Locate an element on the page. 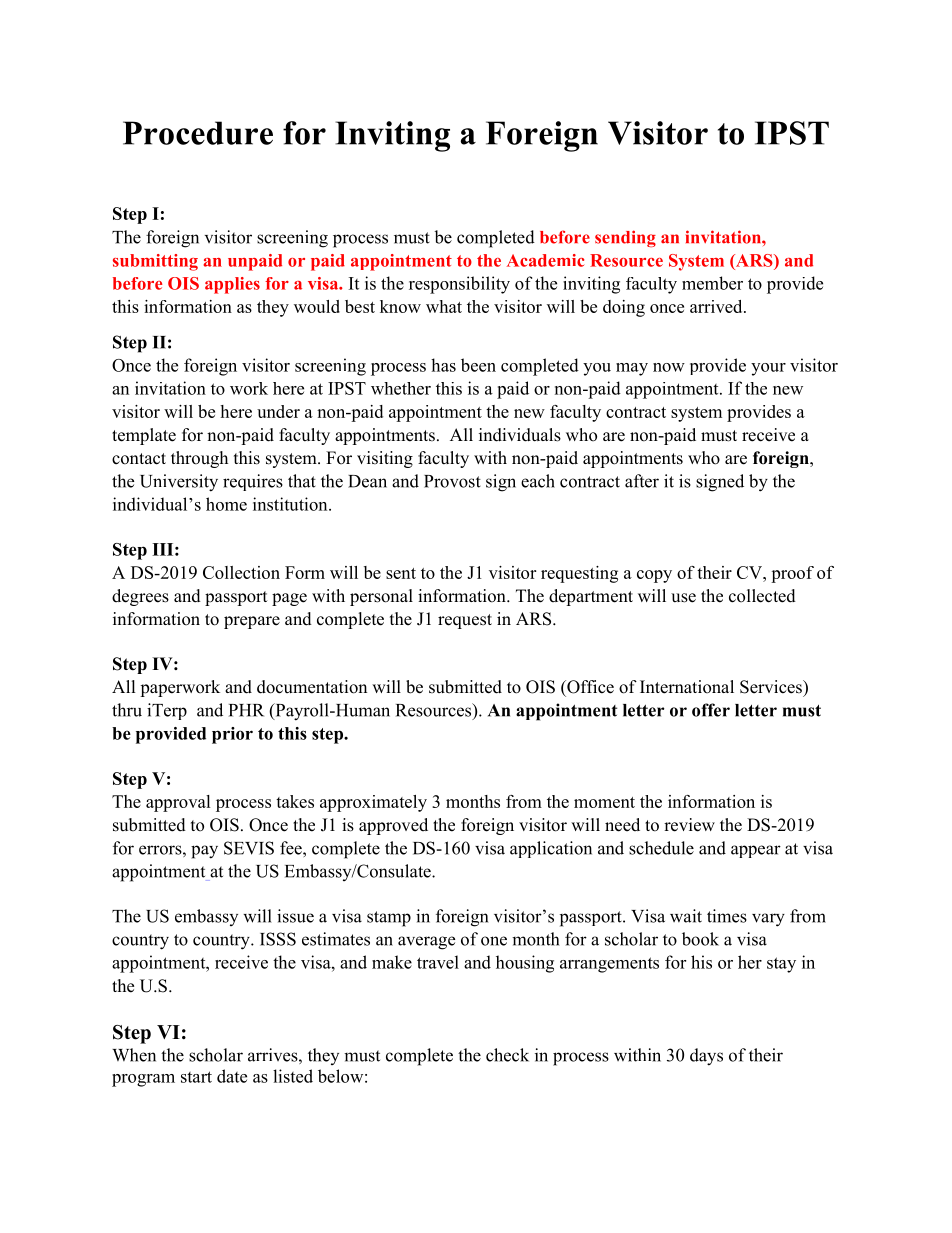 This page has height=1233, width=952. days is located at coordinates (706, 1057).
